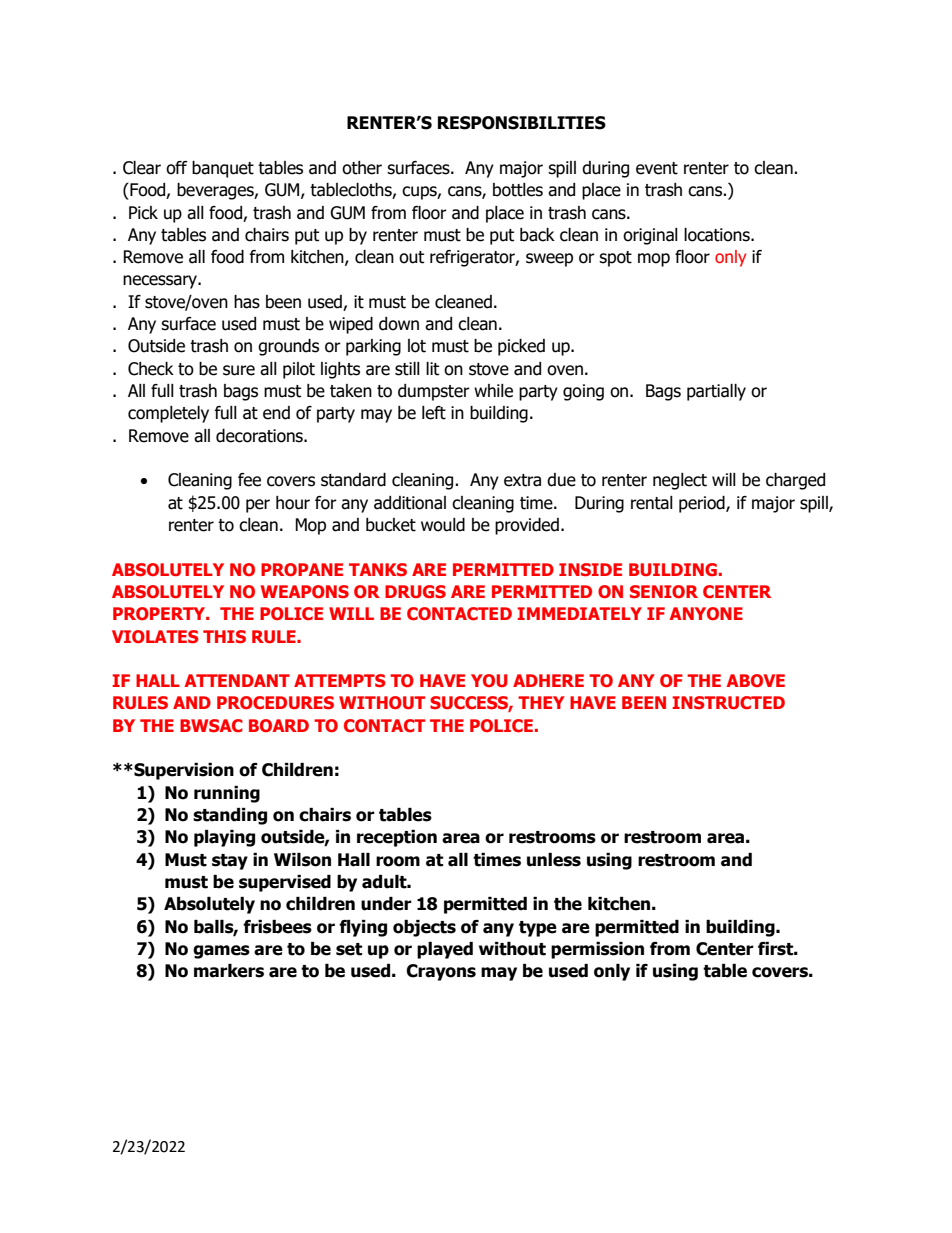  Describe the element at coordinates (541, 702) in the image. I see `THEY` at that location.
